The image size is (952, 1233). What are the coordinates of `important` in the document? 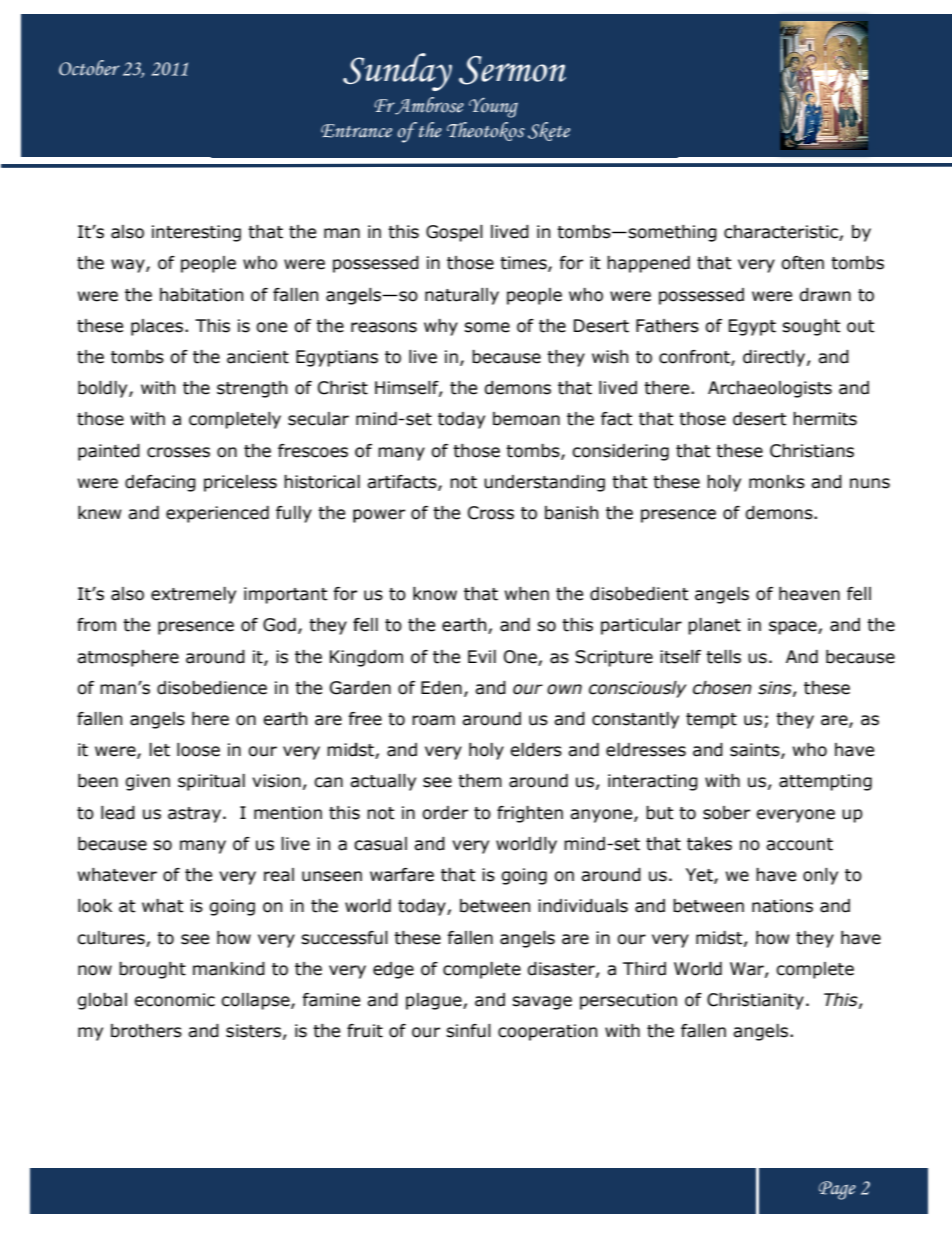 It's located at (286, 595).
